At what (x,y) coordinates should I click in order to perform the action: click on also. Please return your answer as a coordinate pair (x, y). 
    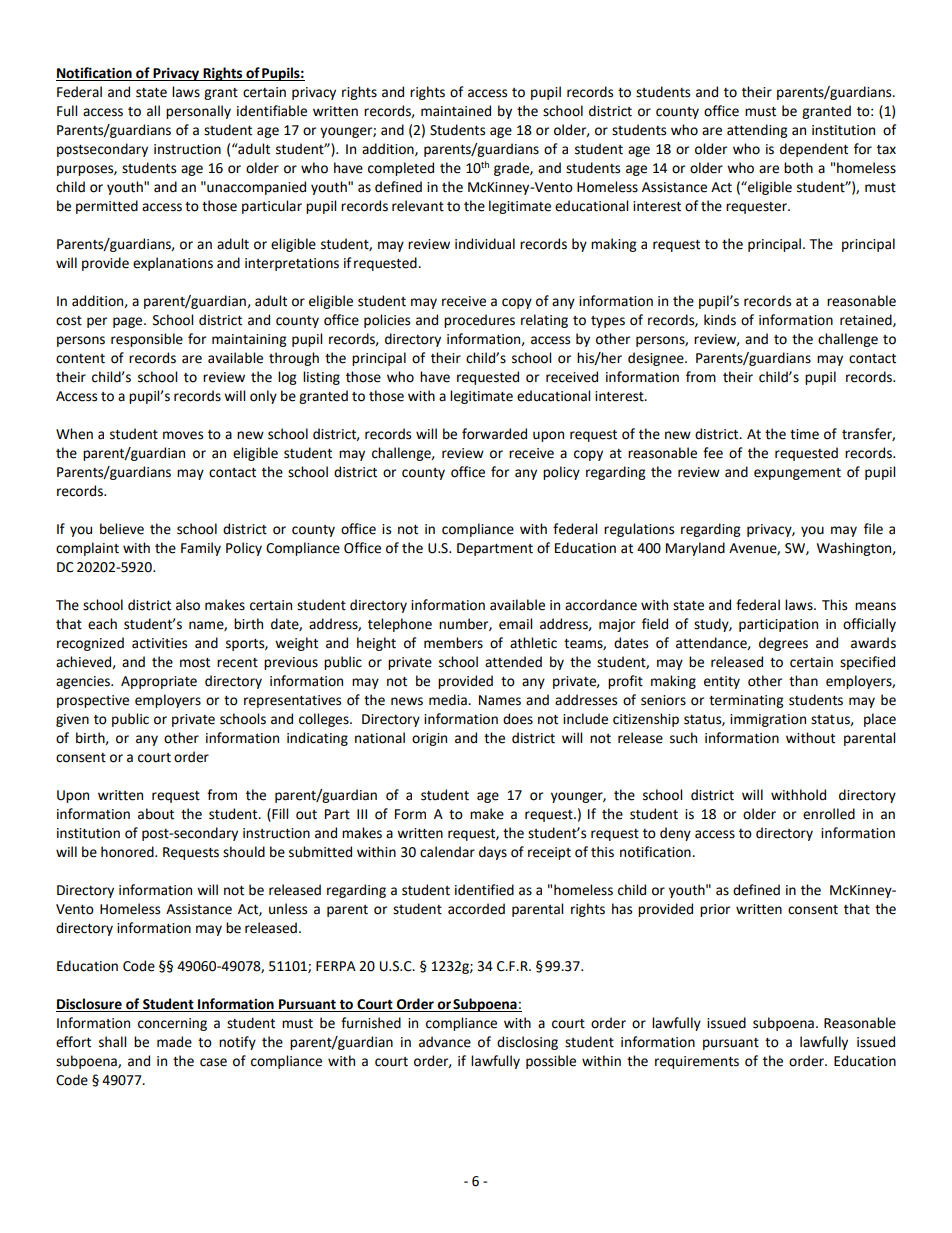
    Looking at the image, I should click on (188, 605).
